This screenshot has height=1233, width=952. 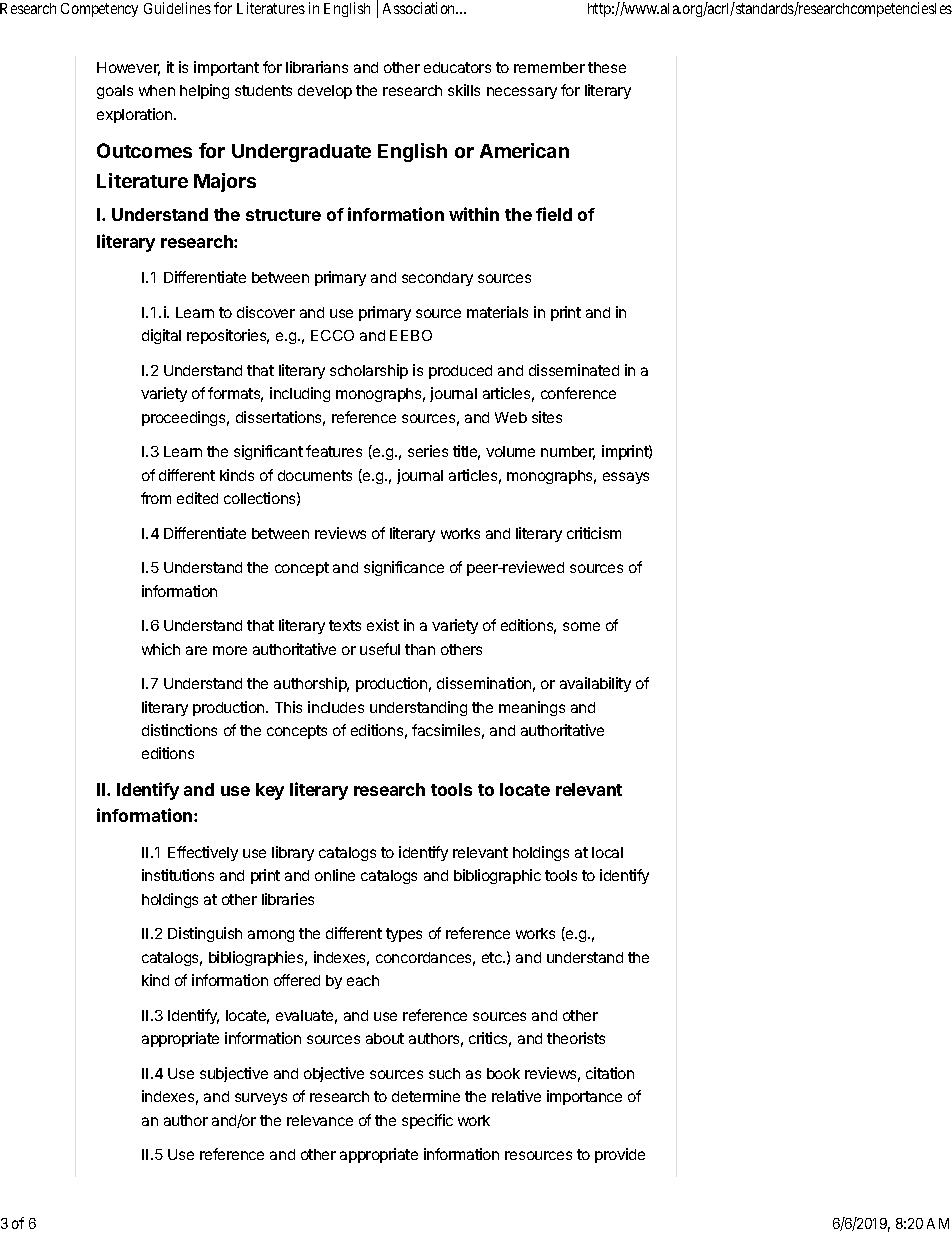 I want to click on which, so click(x=161, y=649).
